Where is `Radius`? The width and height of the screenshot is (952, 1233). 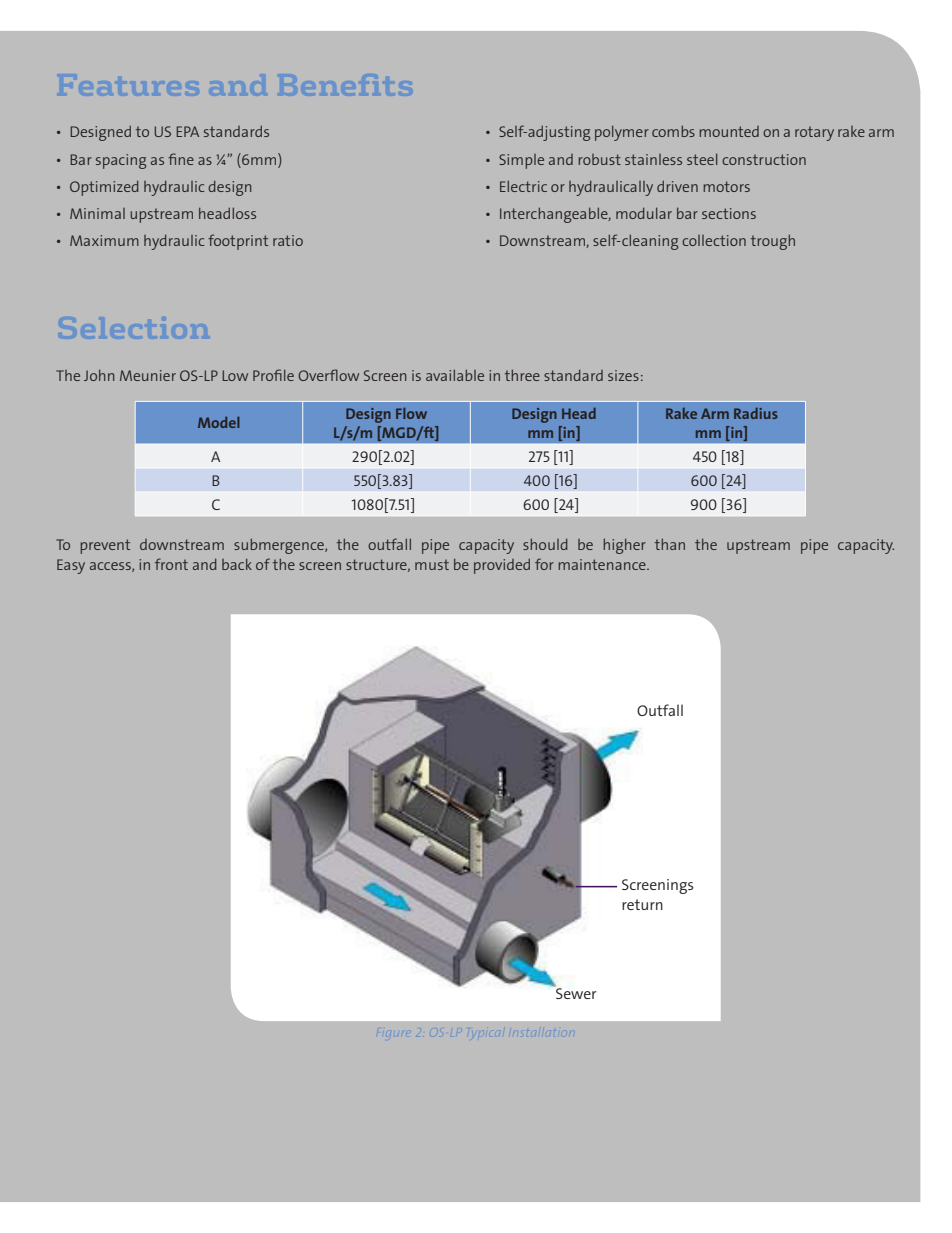
Radius is located at coordinates (756, 413).
